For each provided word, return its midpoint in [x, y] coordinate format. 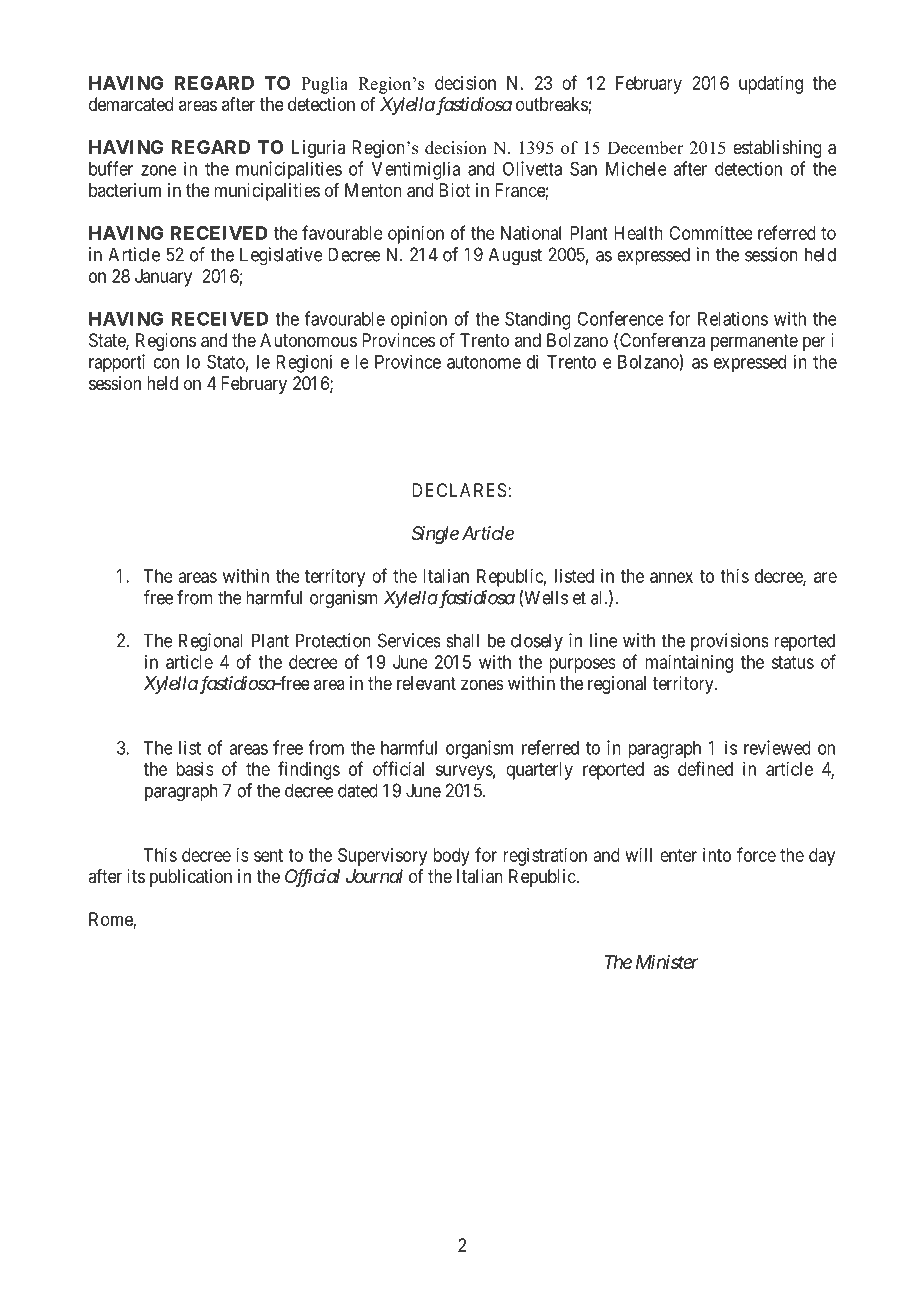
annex [671, 577]
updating [771, 85]
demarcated [131, 104]
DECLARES [459, 490]
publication [191, 878]
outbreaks [552, 105]
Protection [333, 640]
